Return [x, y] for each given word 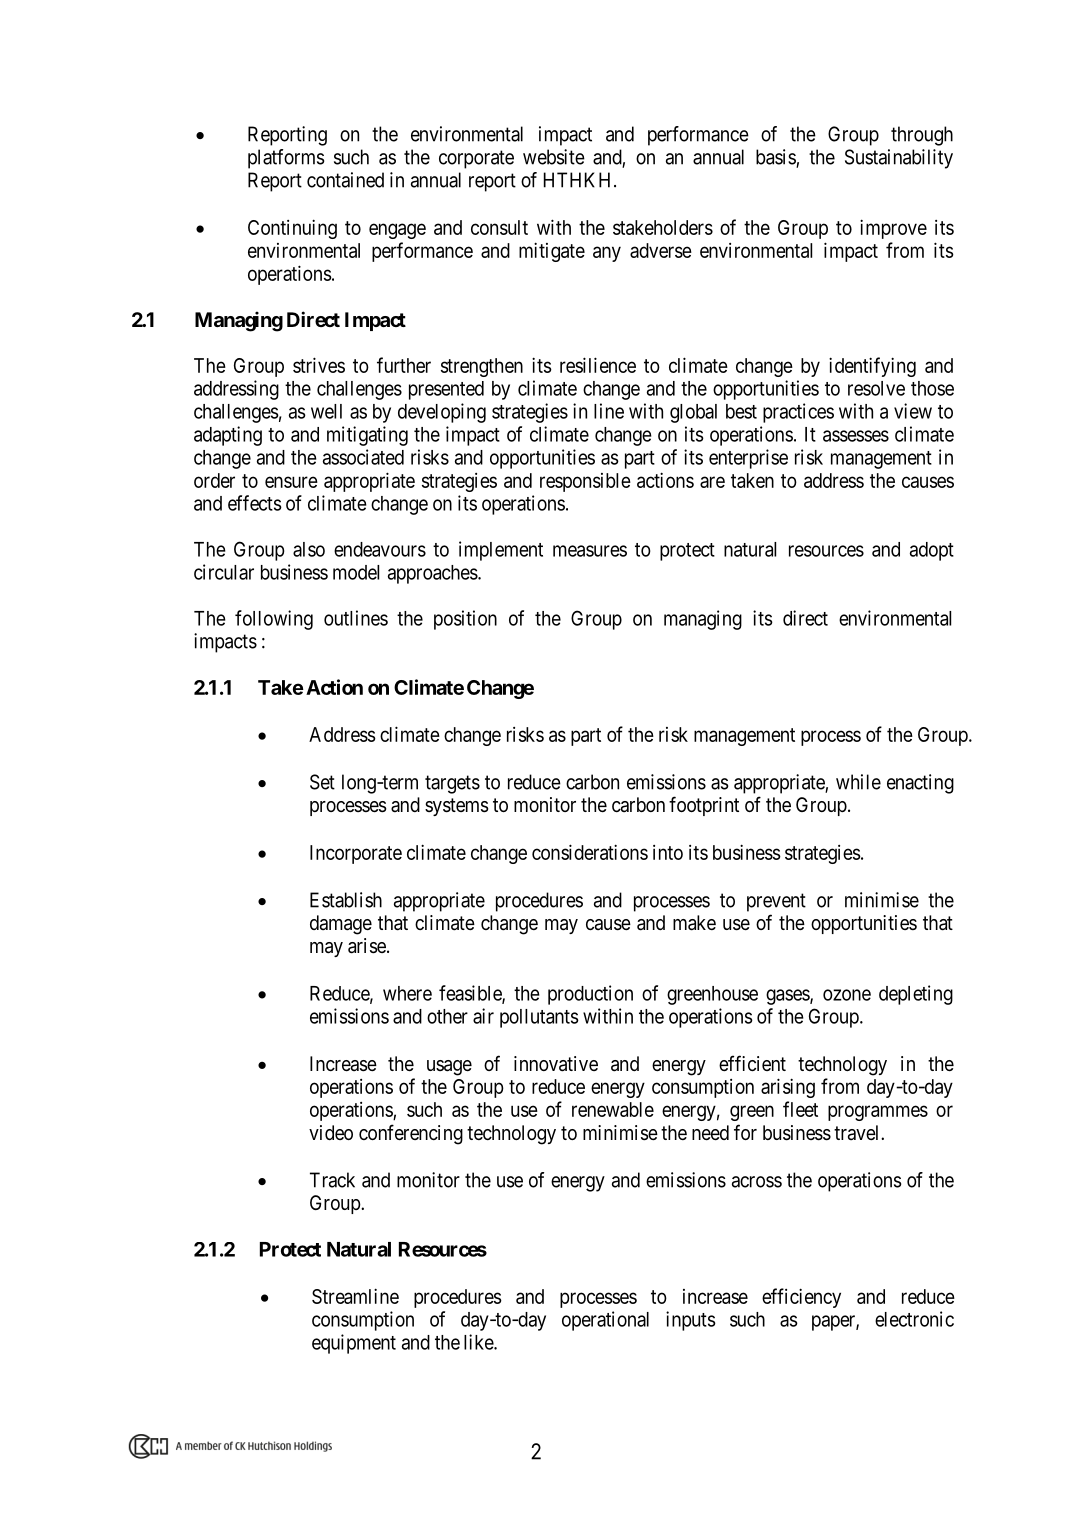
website [554, 157]
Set [322, 782]
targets [452, 784]
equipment [354, 1344]
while [858, 782]
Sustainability [899, 159]
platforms [286, 159]
